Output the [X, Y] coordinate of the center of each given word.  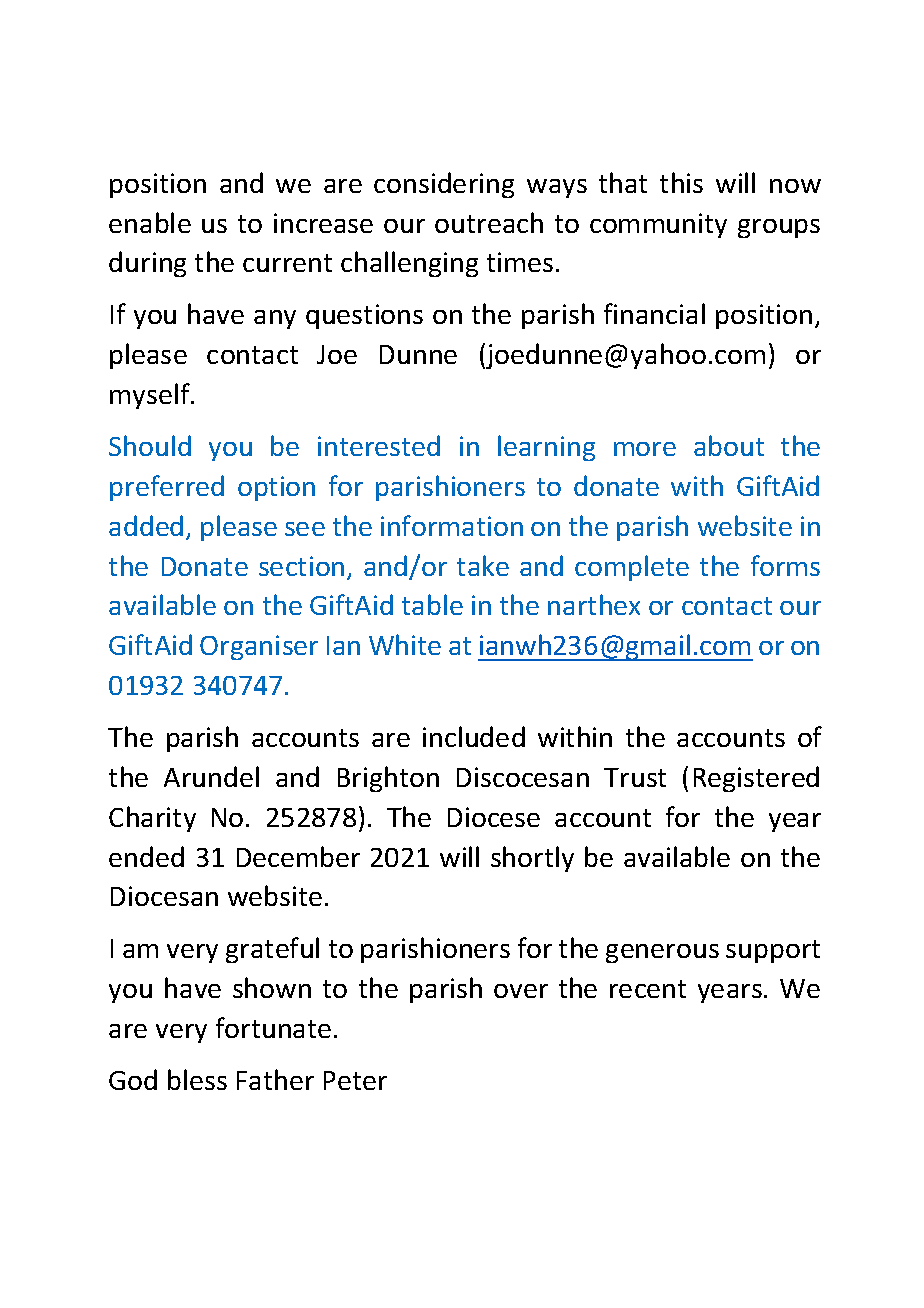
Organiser [259, 647]
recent [648, 989]
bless [197, 1079]
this [681, 182]
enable [150, 222]
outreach [489, 222]
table [432, 604]
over [521, 991]
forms [785, 565]
